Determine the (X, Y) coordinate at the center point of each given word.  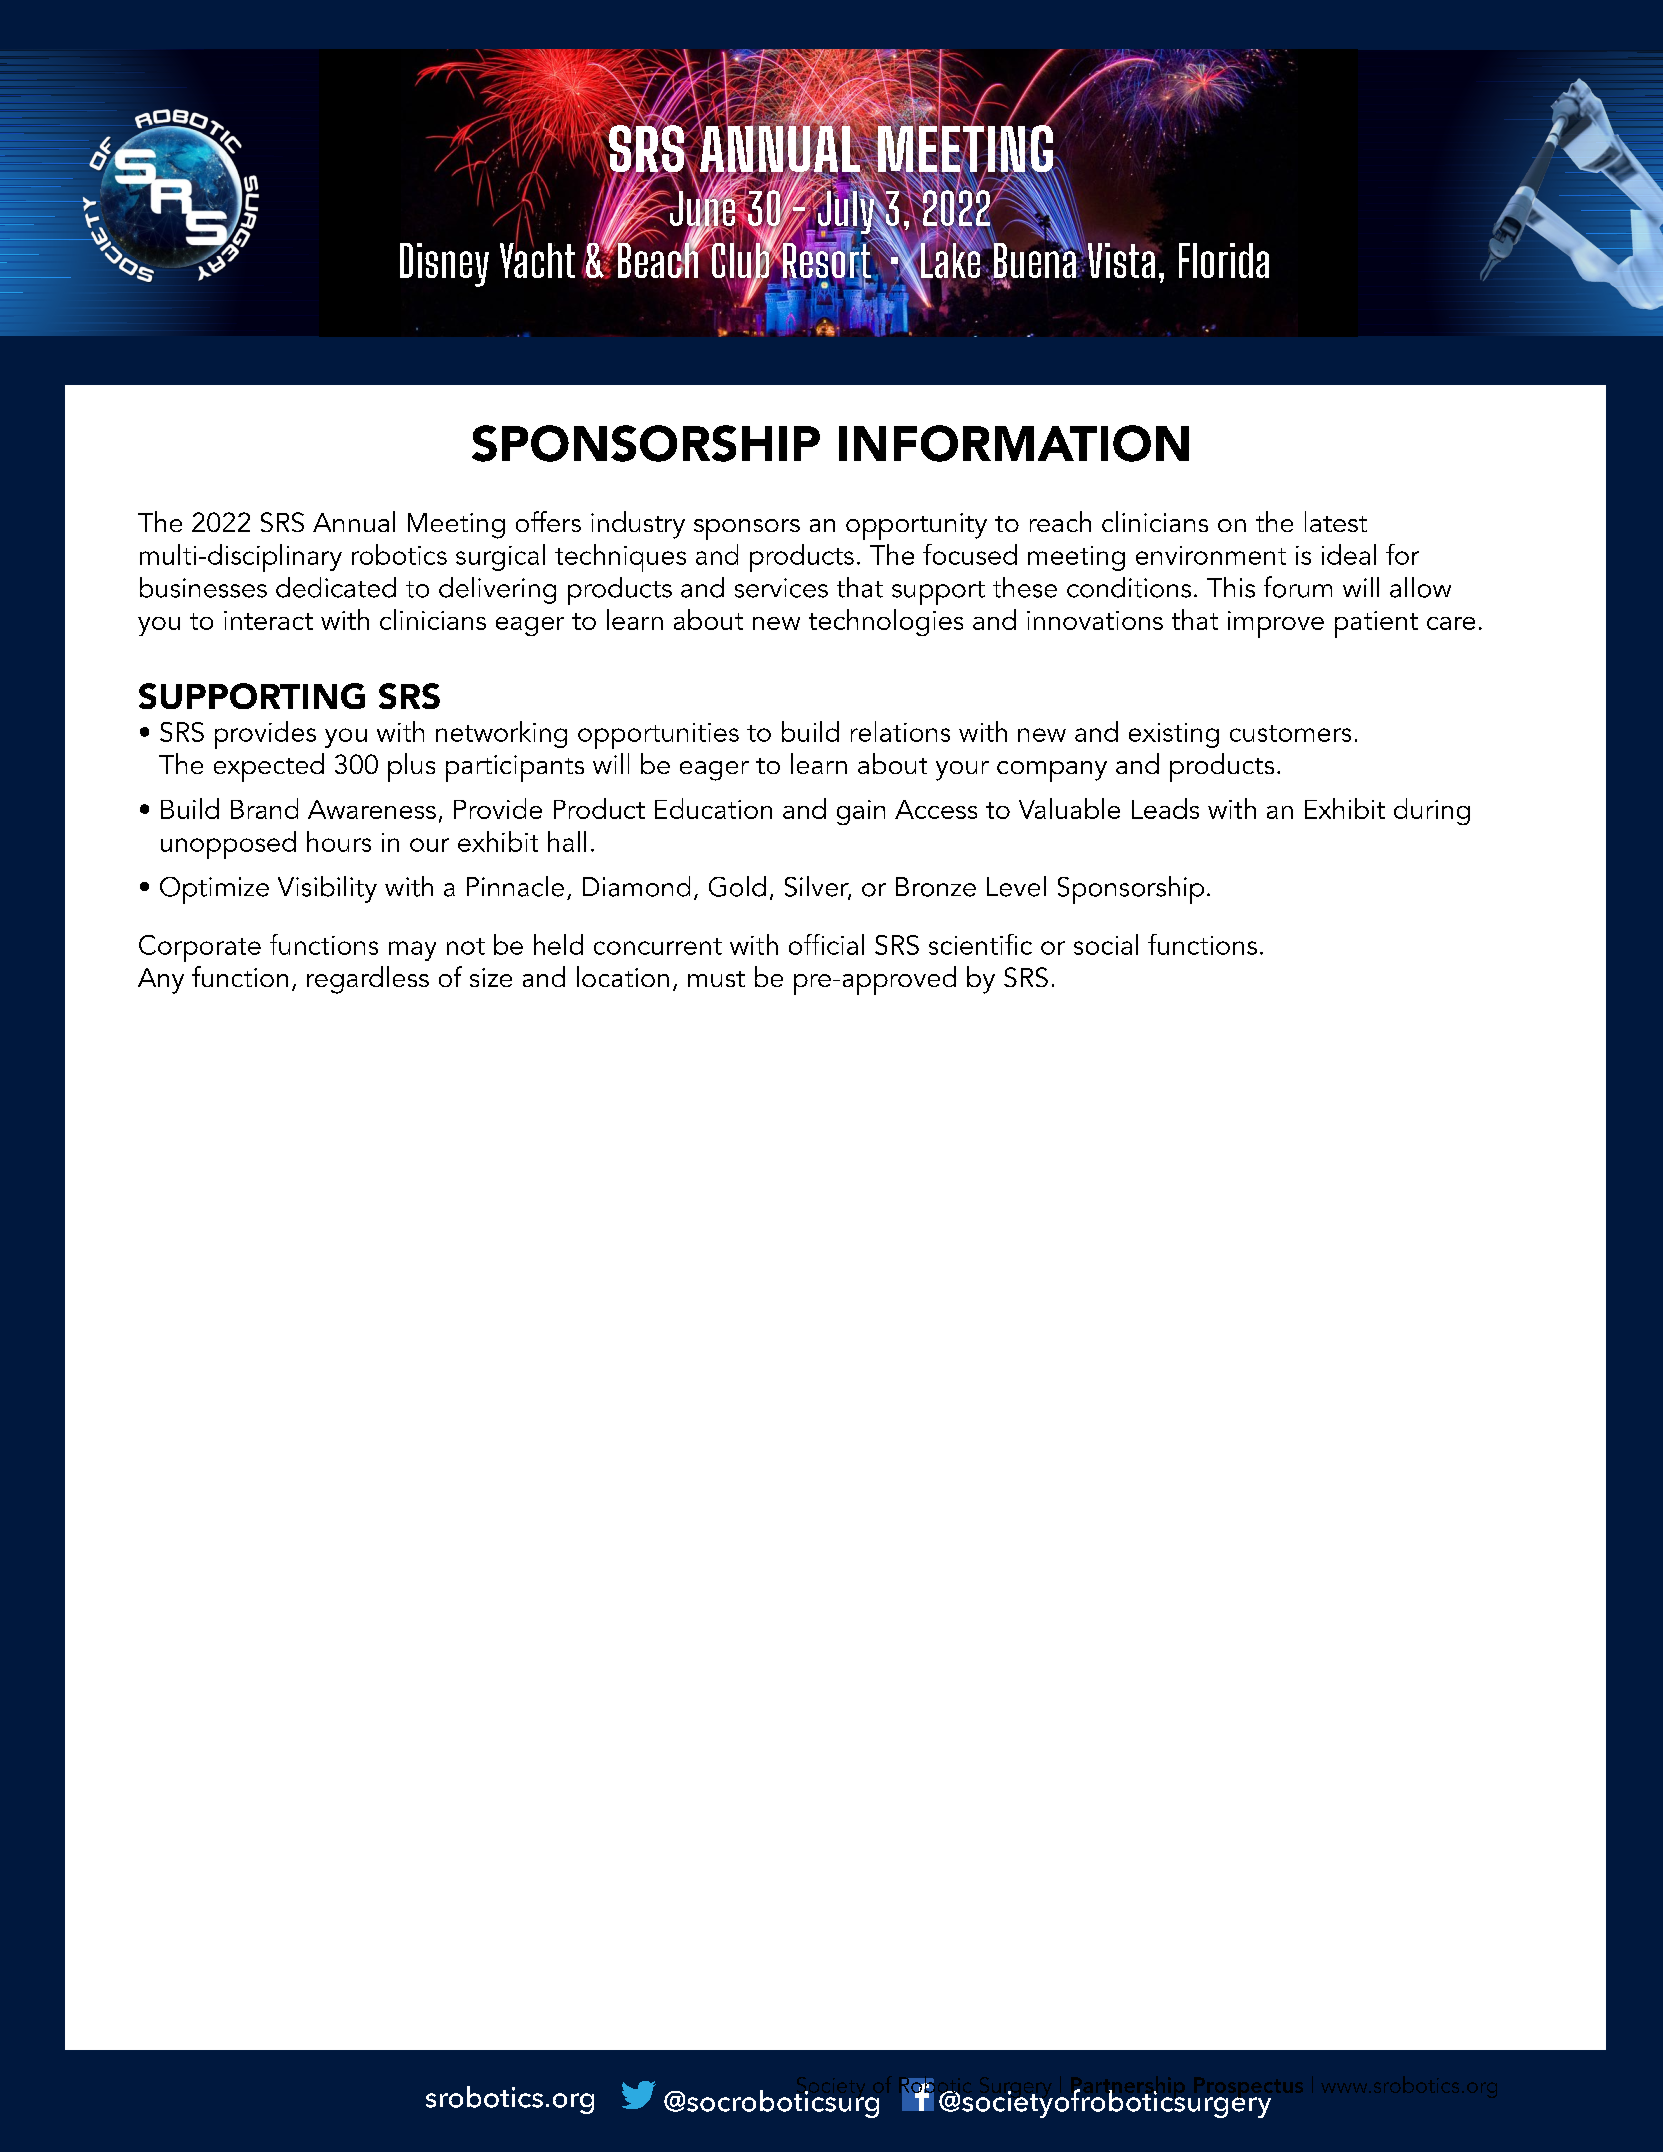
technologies (886, 622)
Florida (1224, 260)
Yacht (537, 259)
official (826, 944)
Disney (444, 265)
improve (1276, 624)
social (1106, 944)
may (412, 951)
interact (268, 620)
